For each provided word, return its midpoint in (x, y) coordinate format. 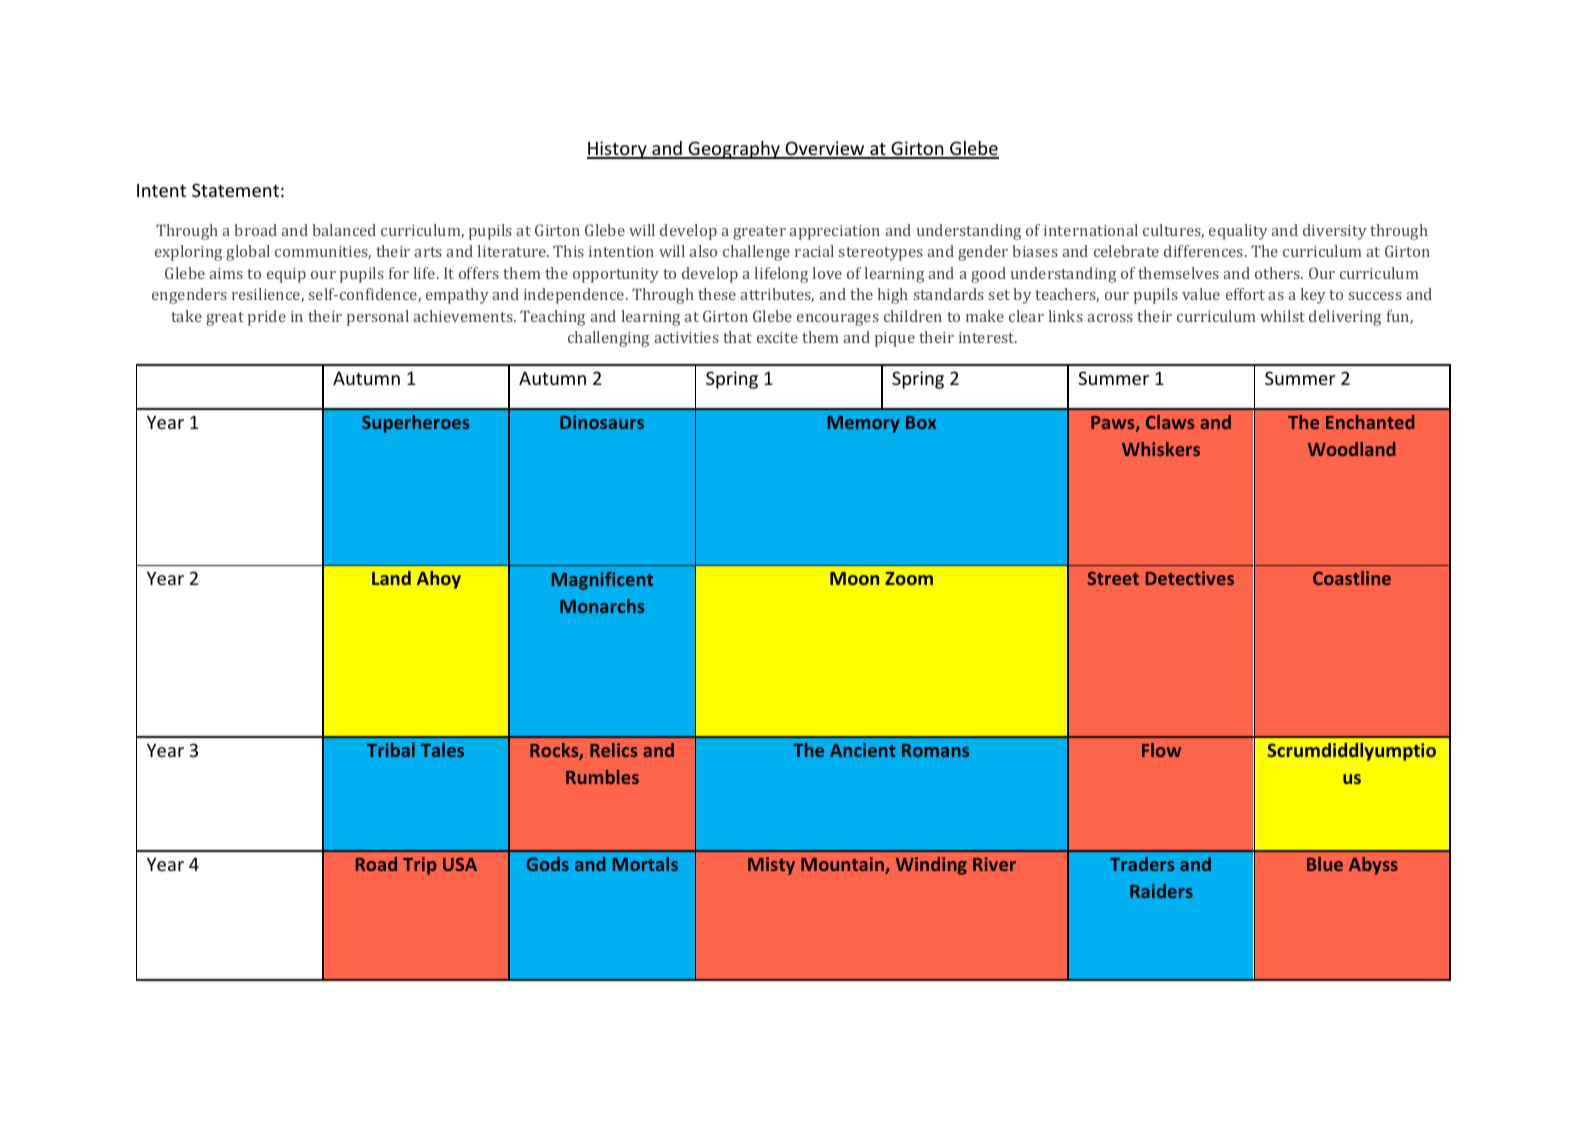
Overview (825, 149)
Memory (864, 424)
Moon (854, 578)
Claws (1170, 422)
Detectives (1190, 578)
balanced (344, 230)
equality (1238, 232)
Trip (420, 866)
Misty (771, 866)
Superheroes (416, 424)
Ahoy (439, 580)
